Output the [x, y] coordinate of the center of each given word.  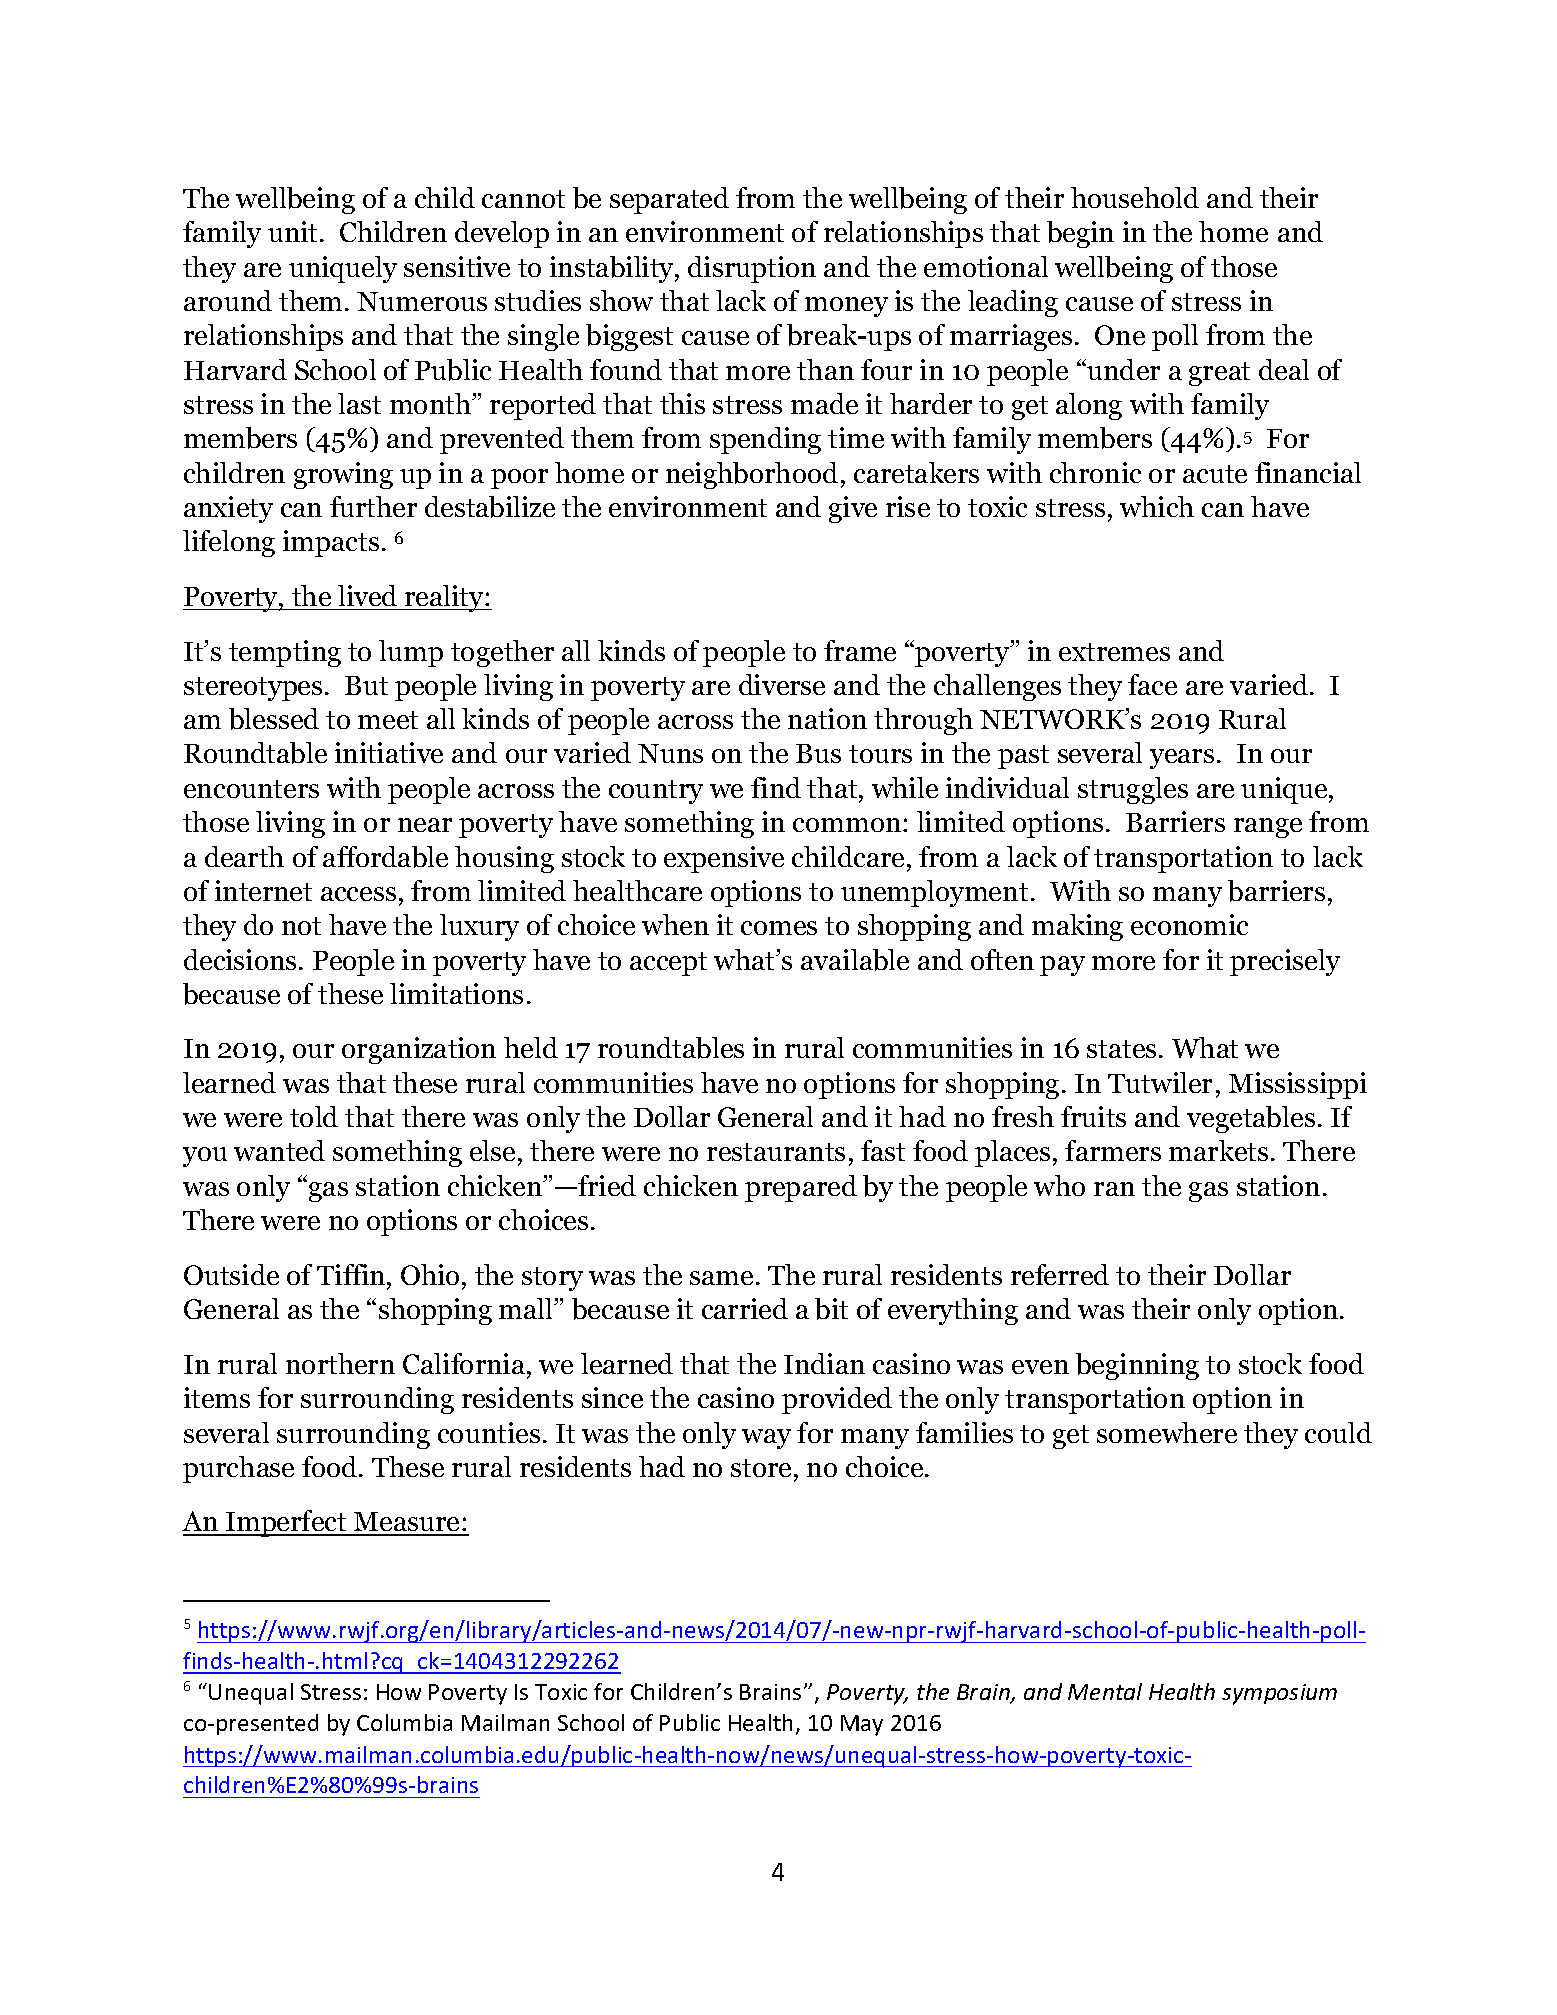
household [1135, 197]
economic [1189, 924]
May [862, 1725]
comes [779, 928]
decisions [240, 959]
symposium [1279, 1694]
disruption [752, 269]
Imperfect [286, 1523]
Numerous [422, 301]
